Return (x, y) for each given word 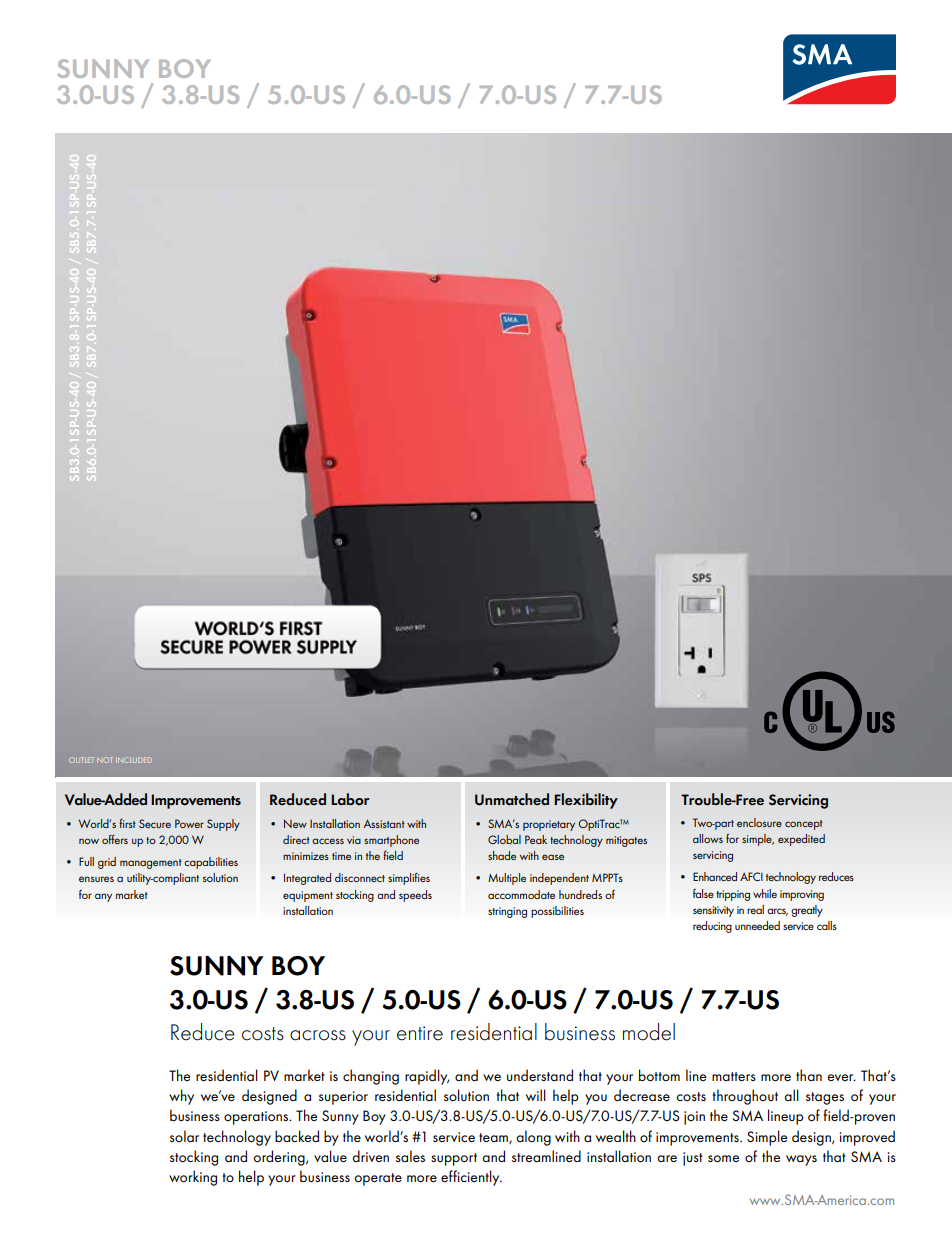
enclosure (759, 822)
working (193, 1178)
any (103, 897)
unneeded (757, 925)
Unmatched (512, 799)
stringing (507, 912)
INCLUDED (134, 760)
